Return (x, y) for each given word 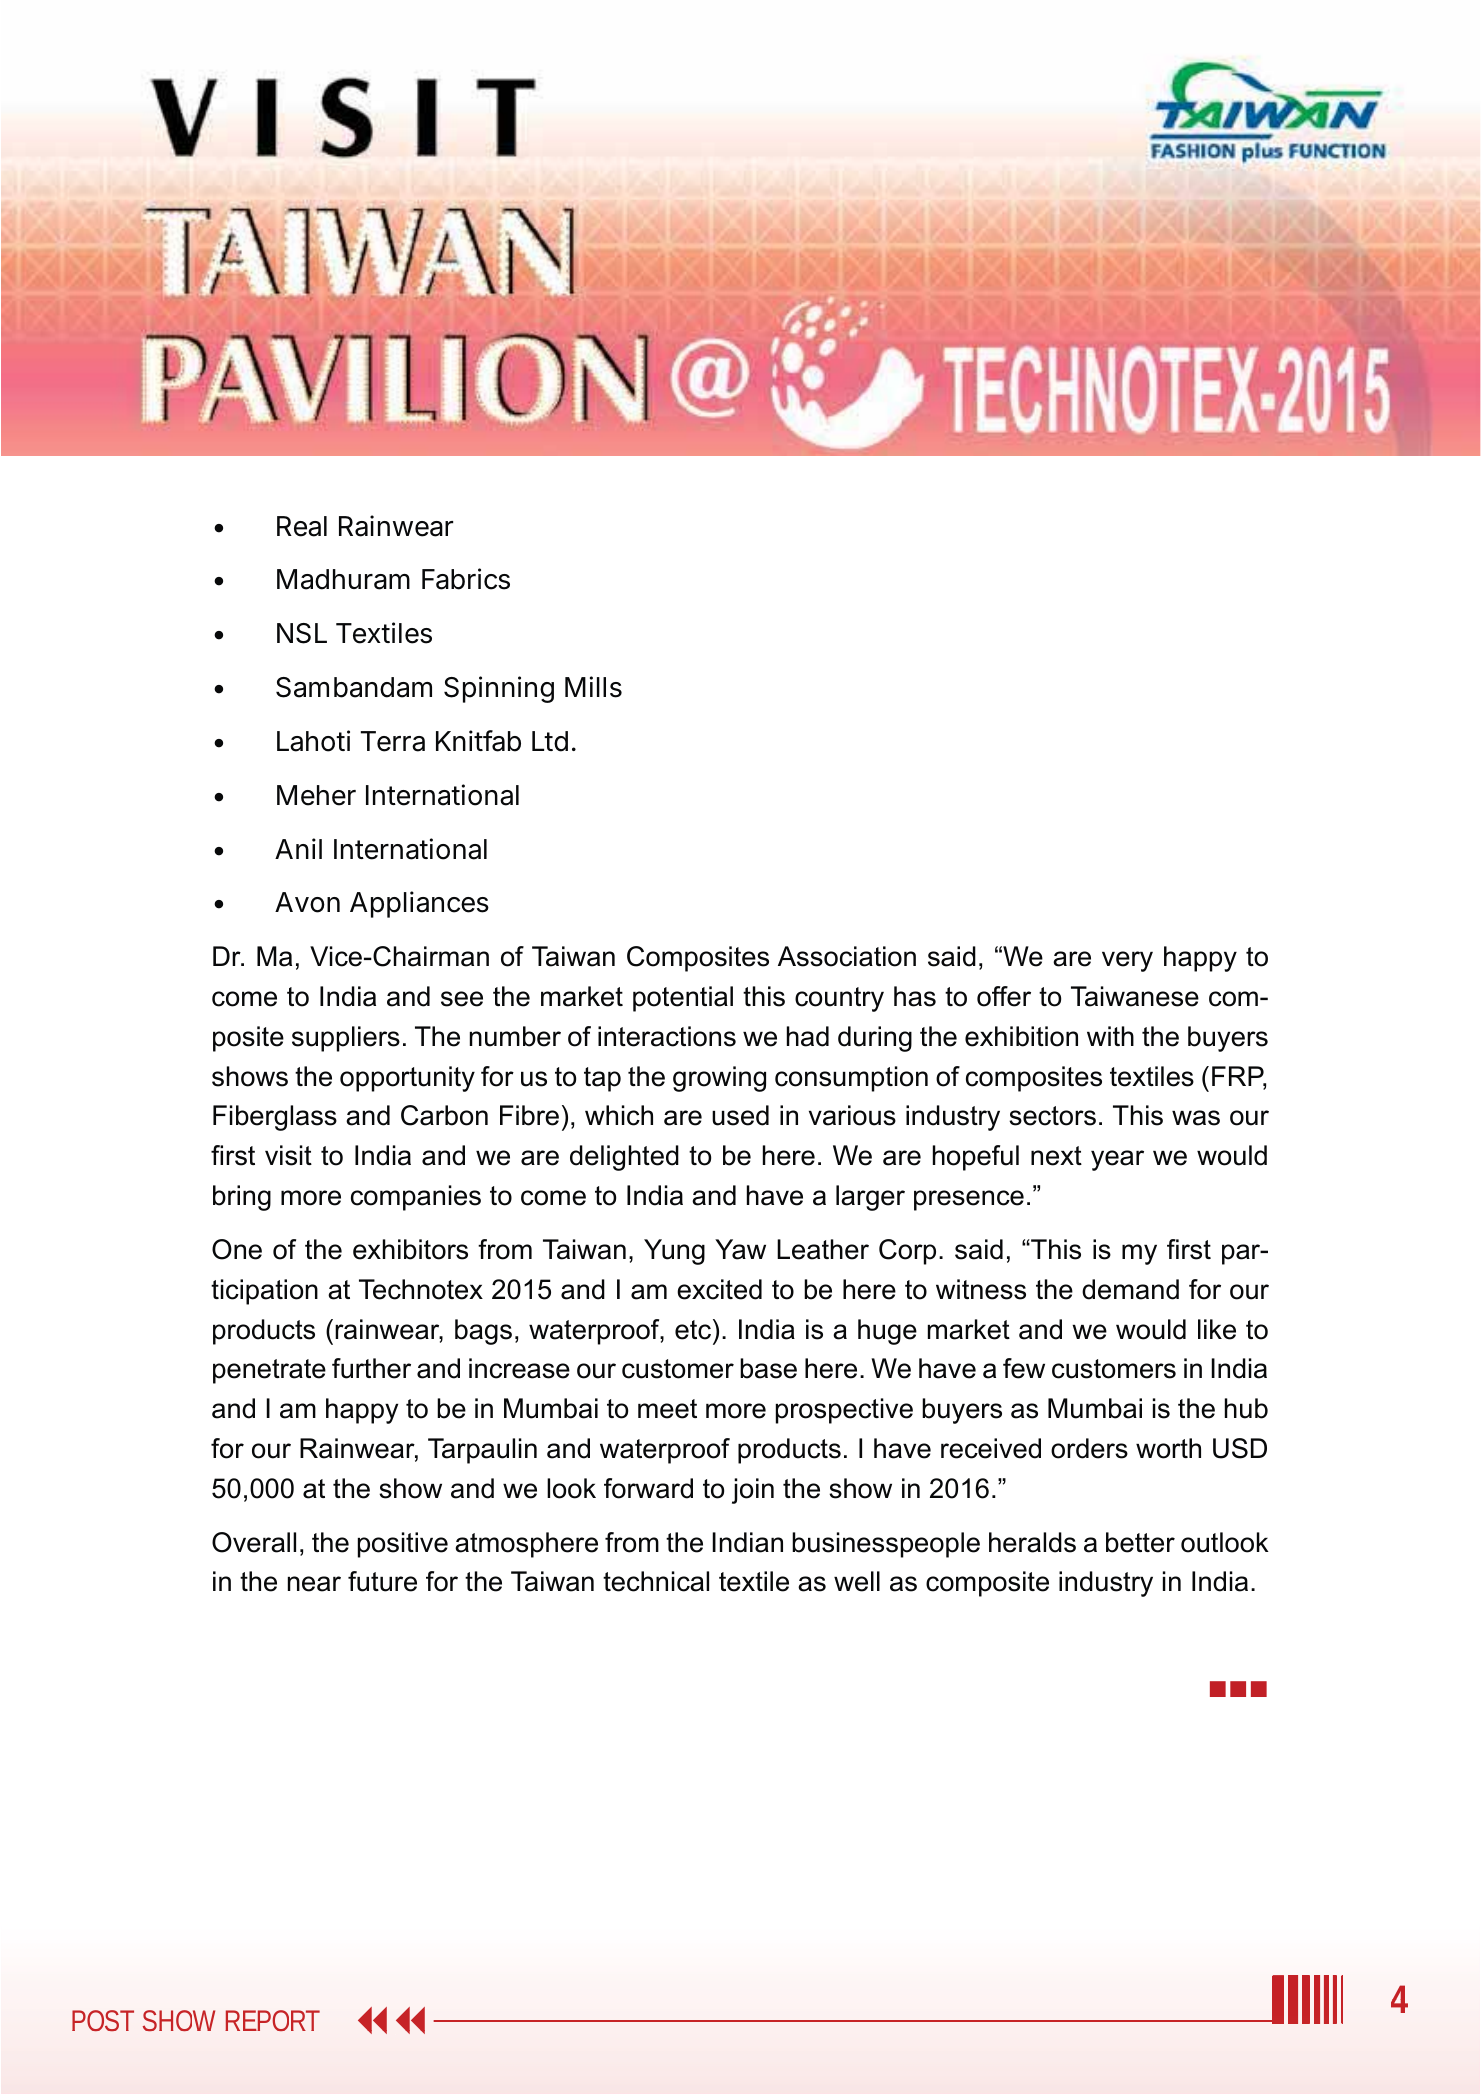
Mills (593, 687)
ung (683, 1254)
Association (847, 956)
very (1127, 961)
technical (656, 1581)
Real (302, 526)
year (1117, 1160)
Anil (298, 848)
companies (416, 1198)
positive (403, 1545)
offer (1004, 996)
